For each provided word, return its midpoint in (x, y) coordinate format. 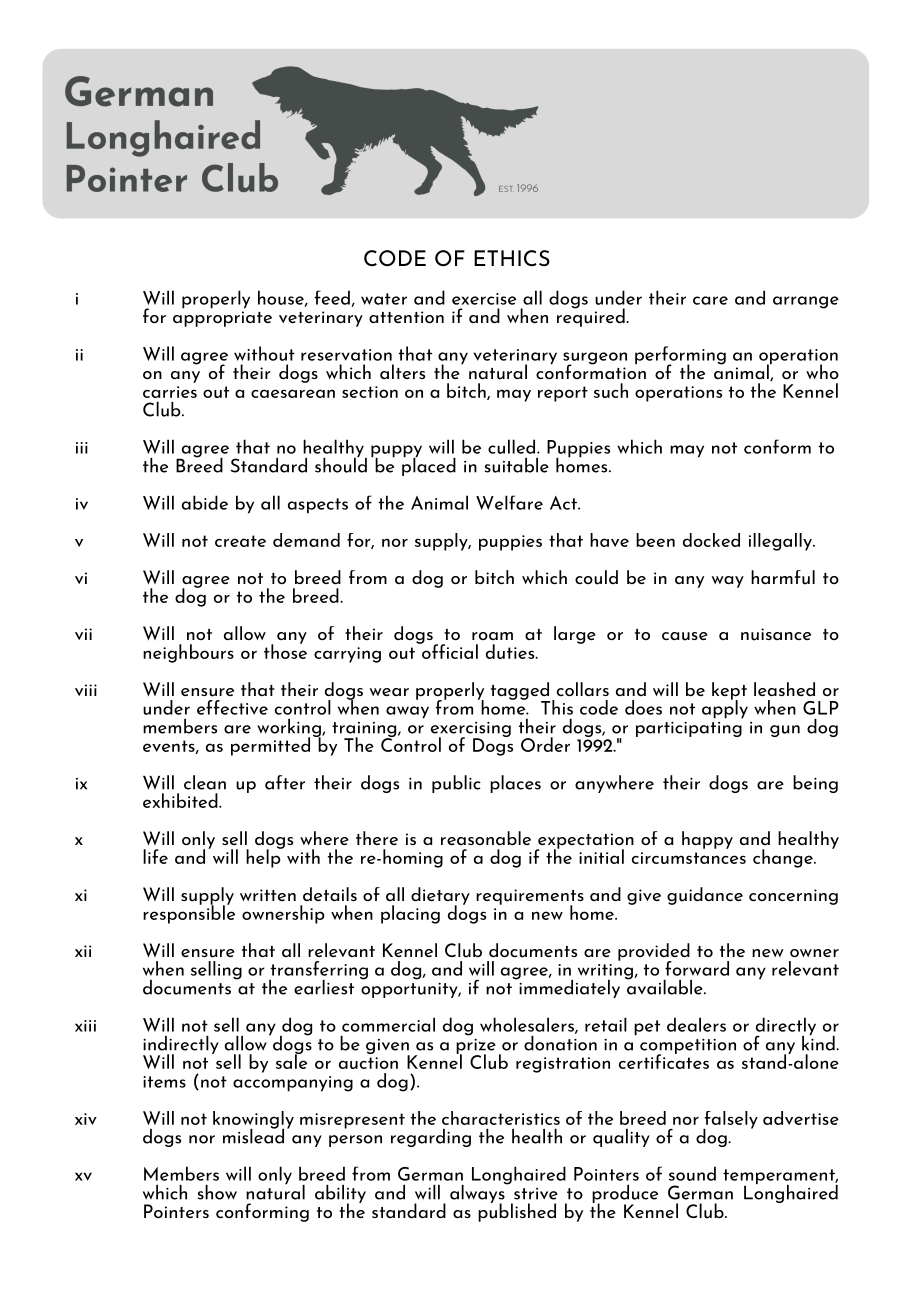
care (710, 300)
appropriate (222, 319)
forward (697, 968)
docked (711, 540)
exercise (484, 299)
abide (205, 502)
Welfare (509, 502)
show (217, 1192)
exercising (471, 731)
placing (410, 914)
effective (232, 707)
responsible (189, 913)
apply (725, 708)
